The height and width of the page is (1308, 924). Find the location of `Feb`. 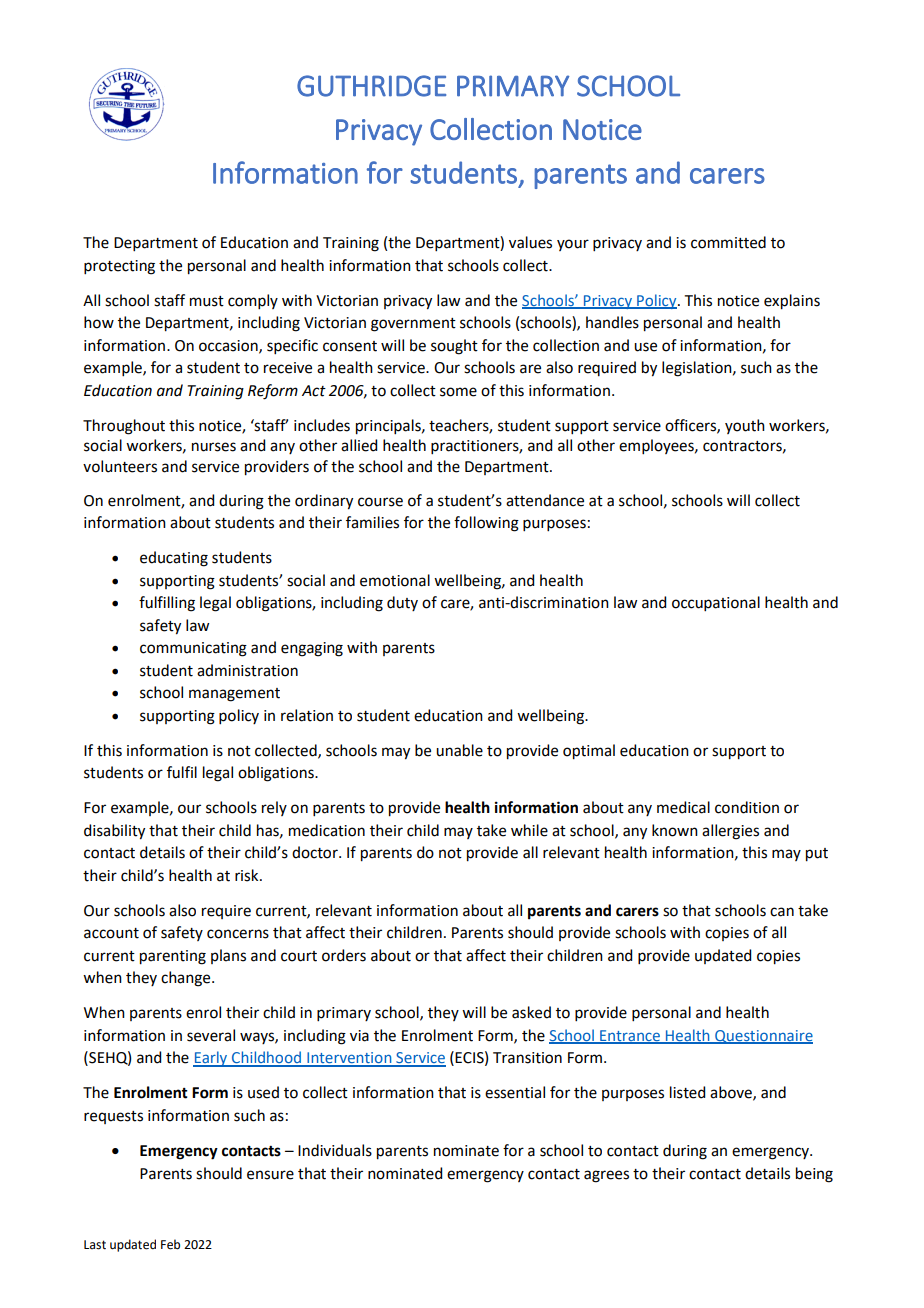

Feb is located at coordinates (170, 1244).
